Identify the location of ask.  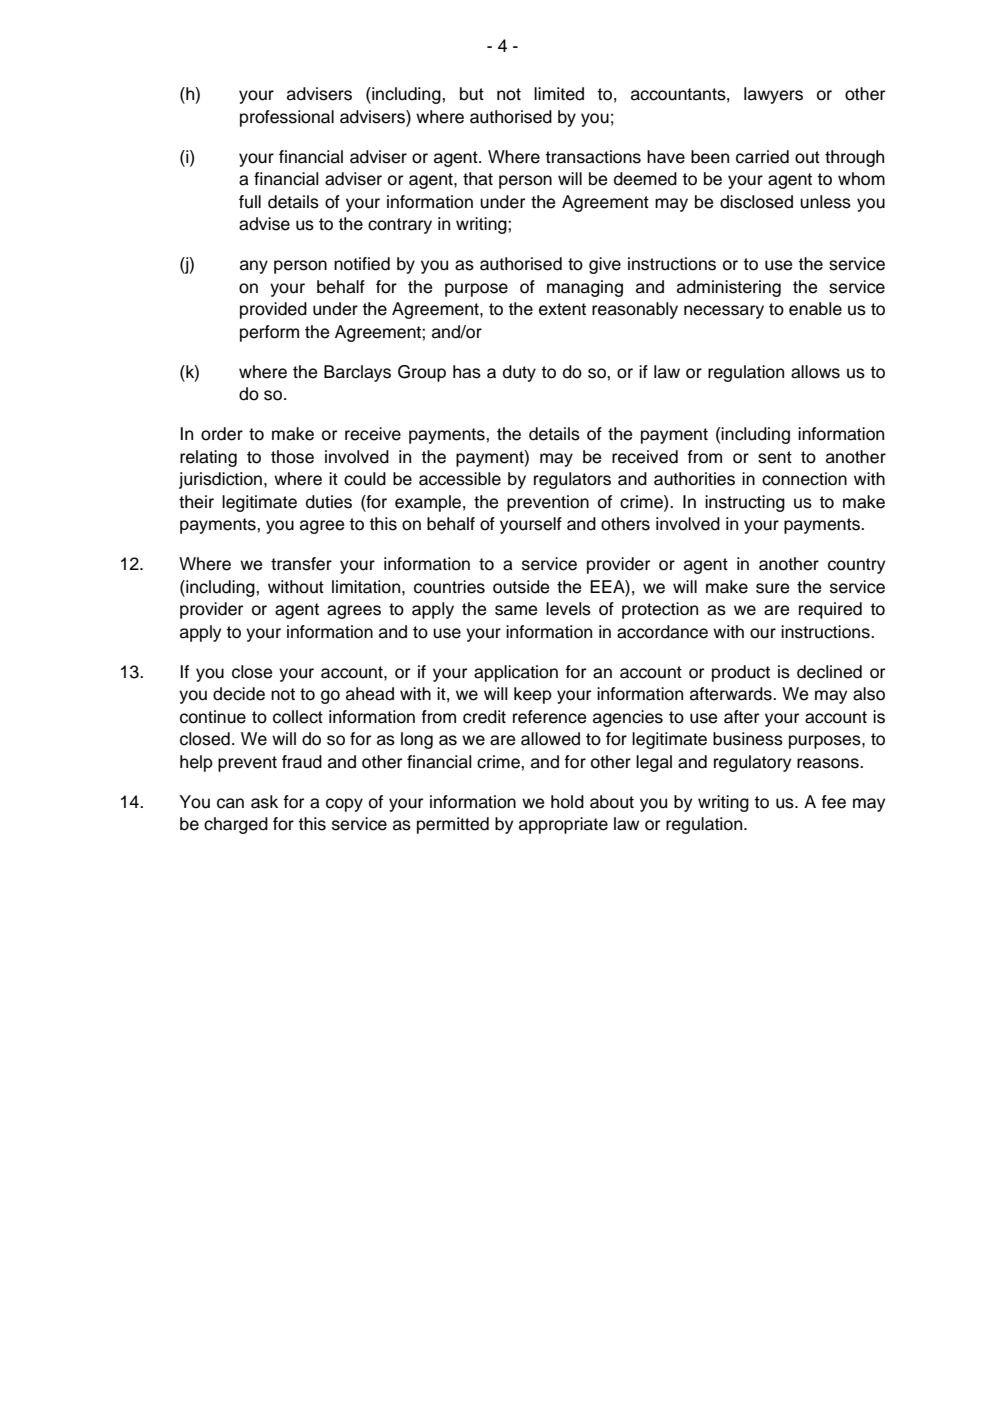
(264, 802).
